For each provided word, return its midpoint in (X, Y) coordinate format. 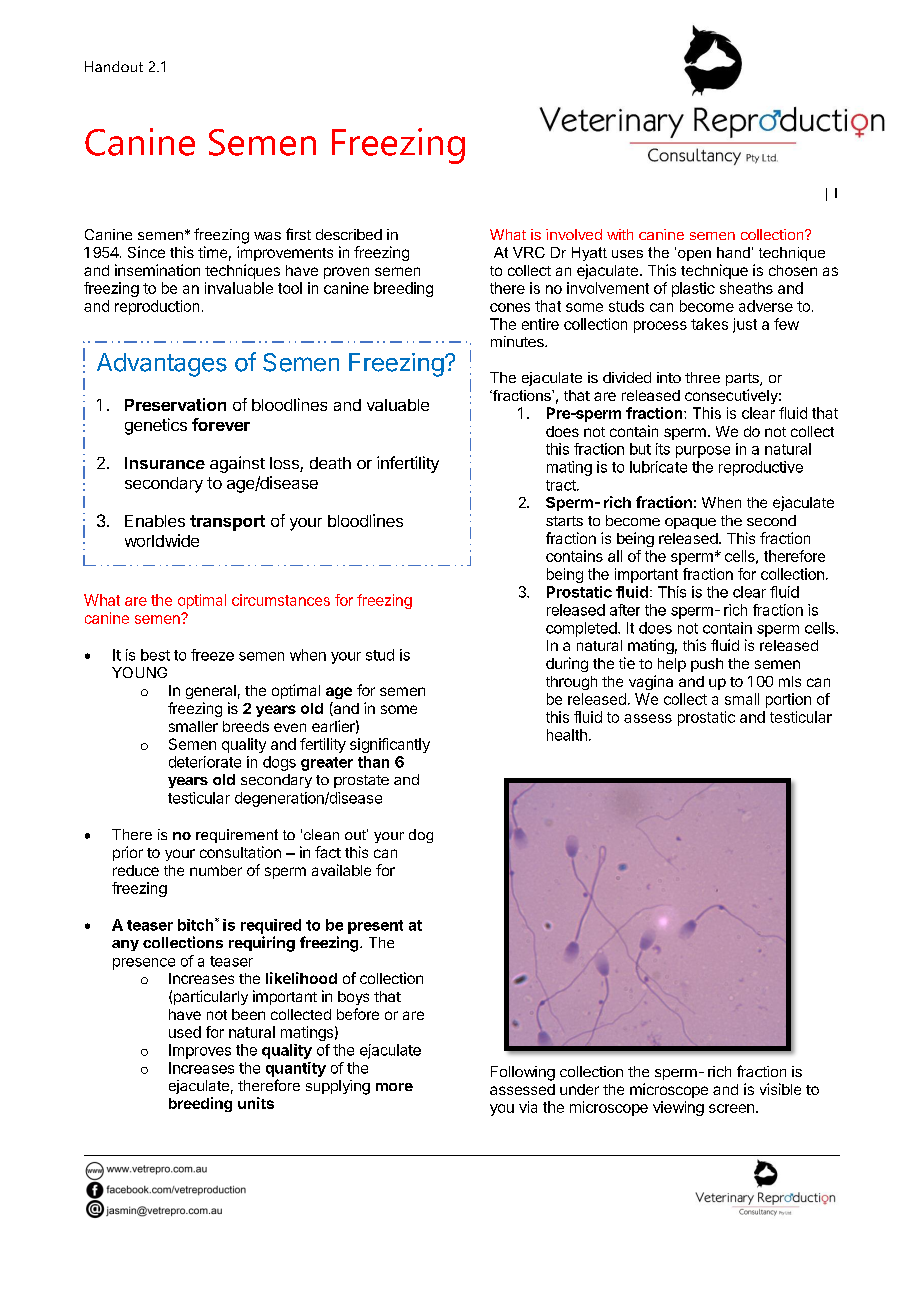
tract (562, 485)
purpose (703, 452)
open (694, 255)
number (216, 870)
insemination (157, 270)
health (567, 735)
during (567, 664)
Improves (200, 1051)
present (375, 927)
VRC (529, 252)
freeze (212, 655)
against (237, 464)
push (707, 665)
